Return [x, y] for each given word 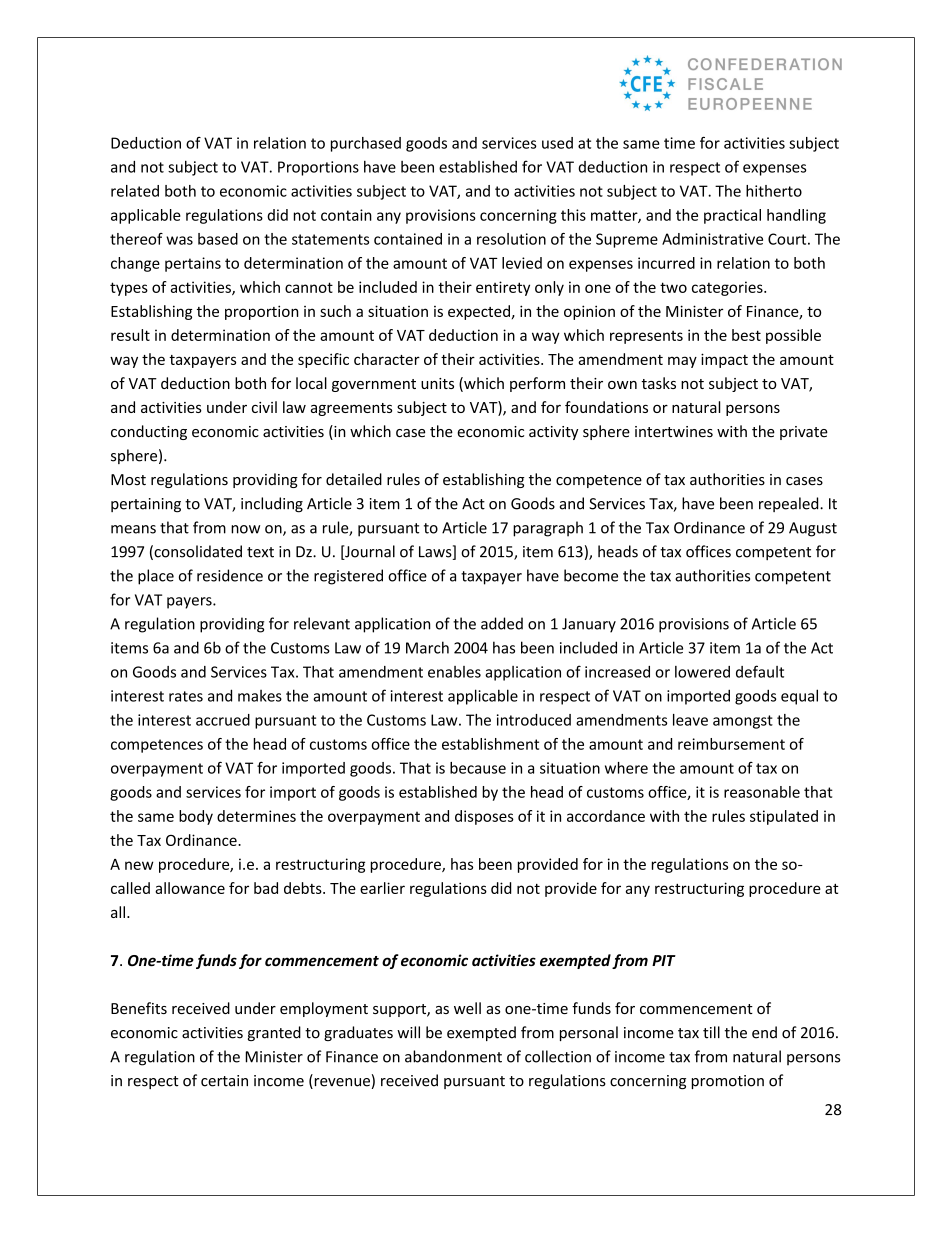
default [760, 671]
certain [224, 1081]
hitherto [774, 191]
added [502, 623]
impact [724, 360]
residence [230, 575]
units [437, 383]
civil [264, 407]
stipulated [784, 817]
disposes [484, 817]
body [196, 817]
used [557, 143]
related [135, 191]
